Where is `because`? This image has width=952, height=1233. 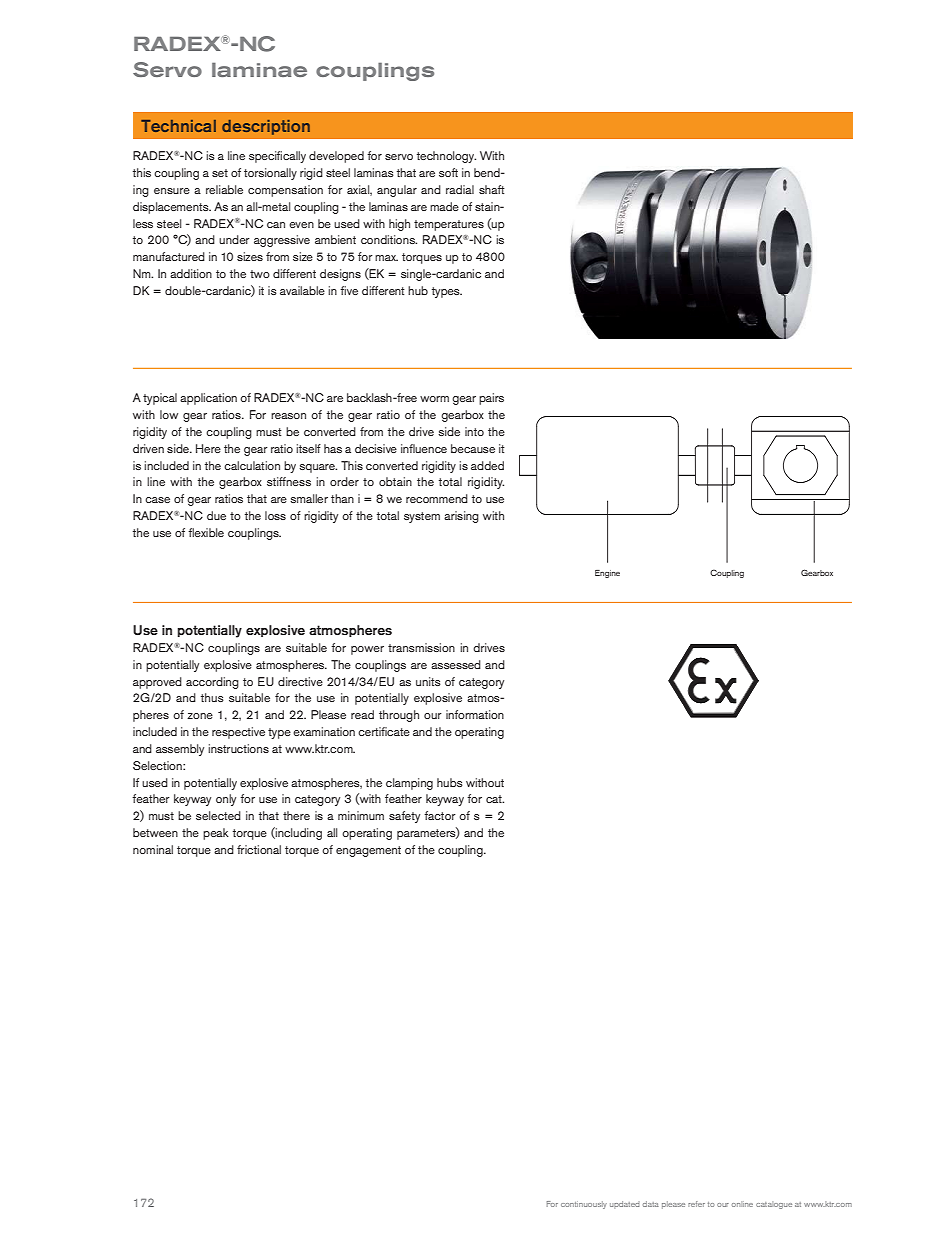
because is located at coordinates (473, 448).
